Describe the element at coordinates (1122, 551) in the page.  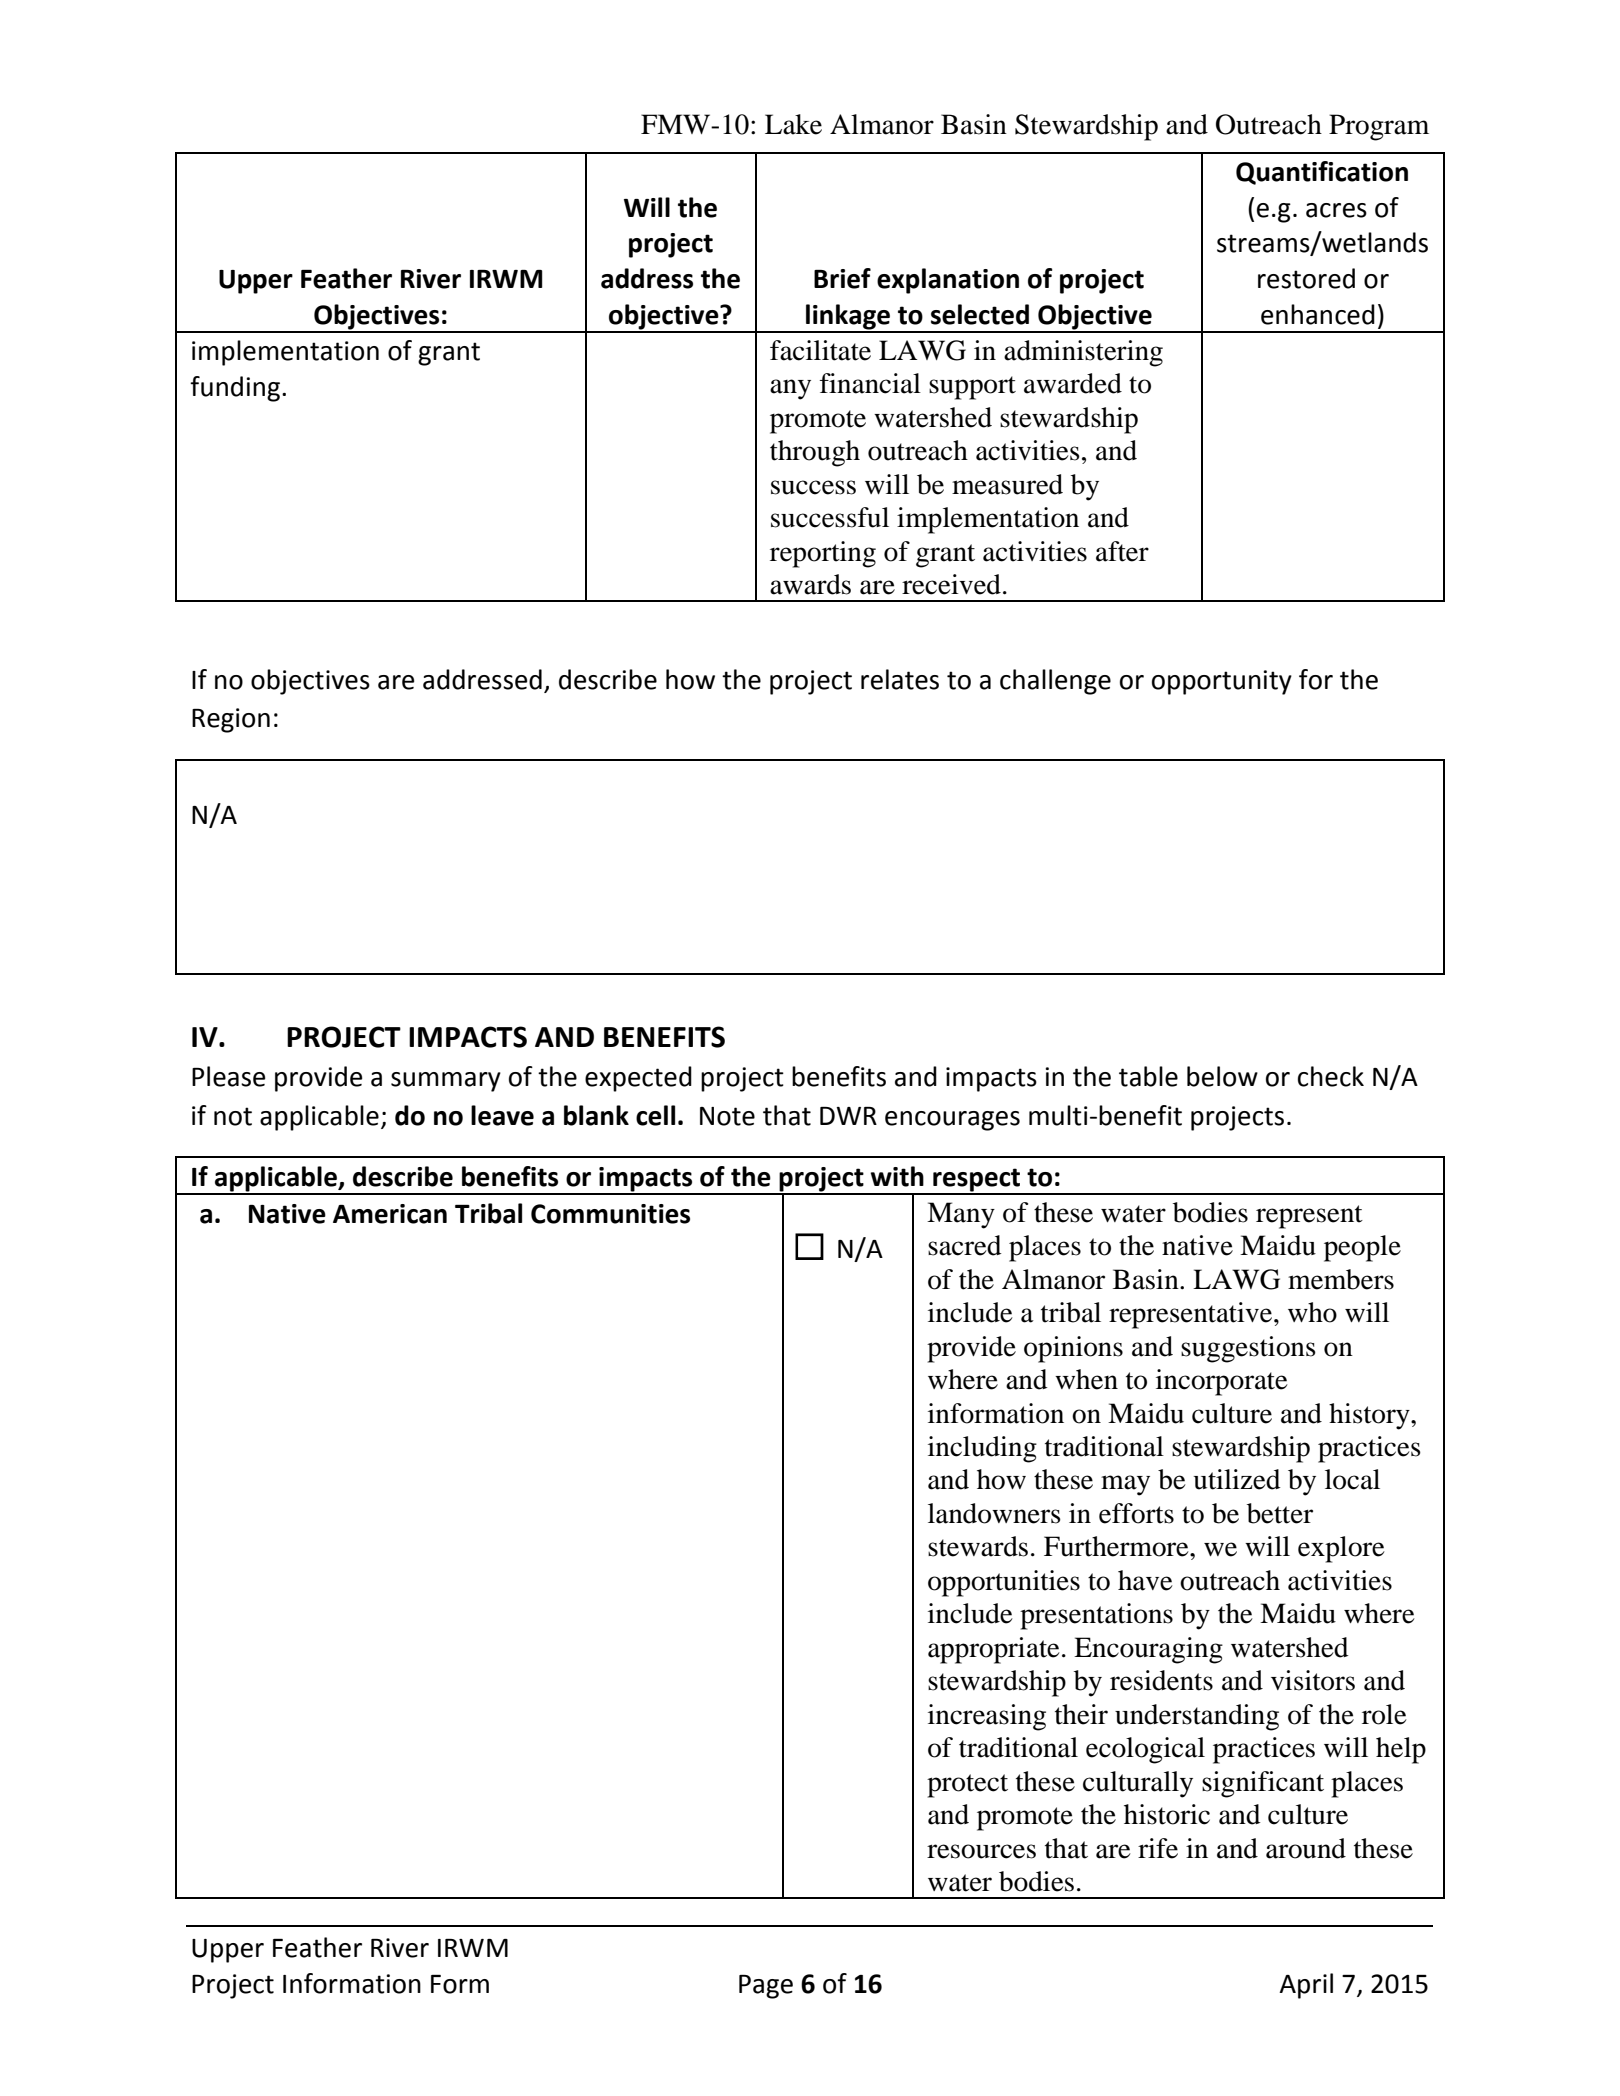
I see `after` at that location.
